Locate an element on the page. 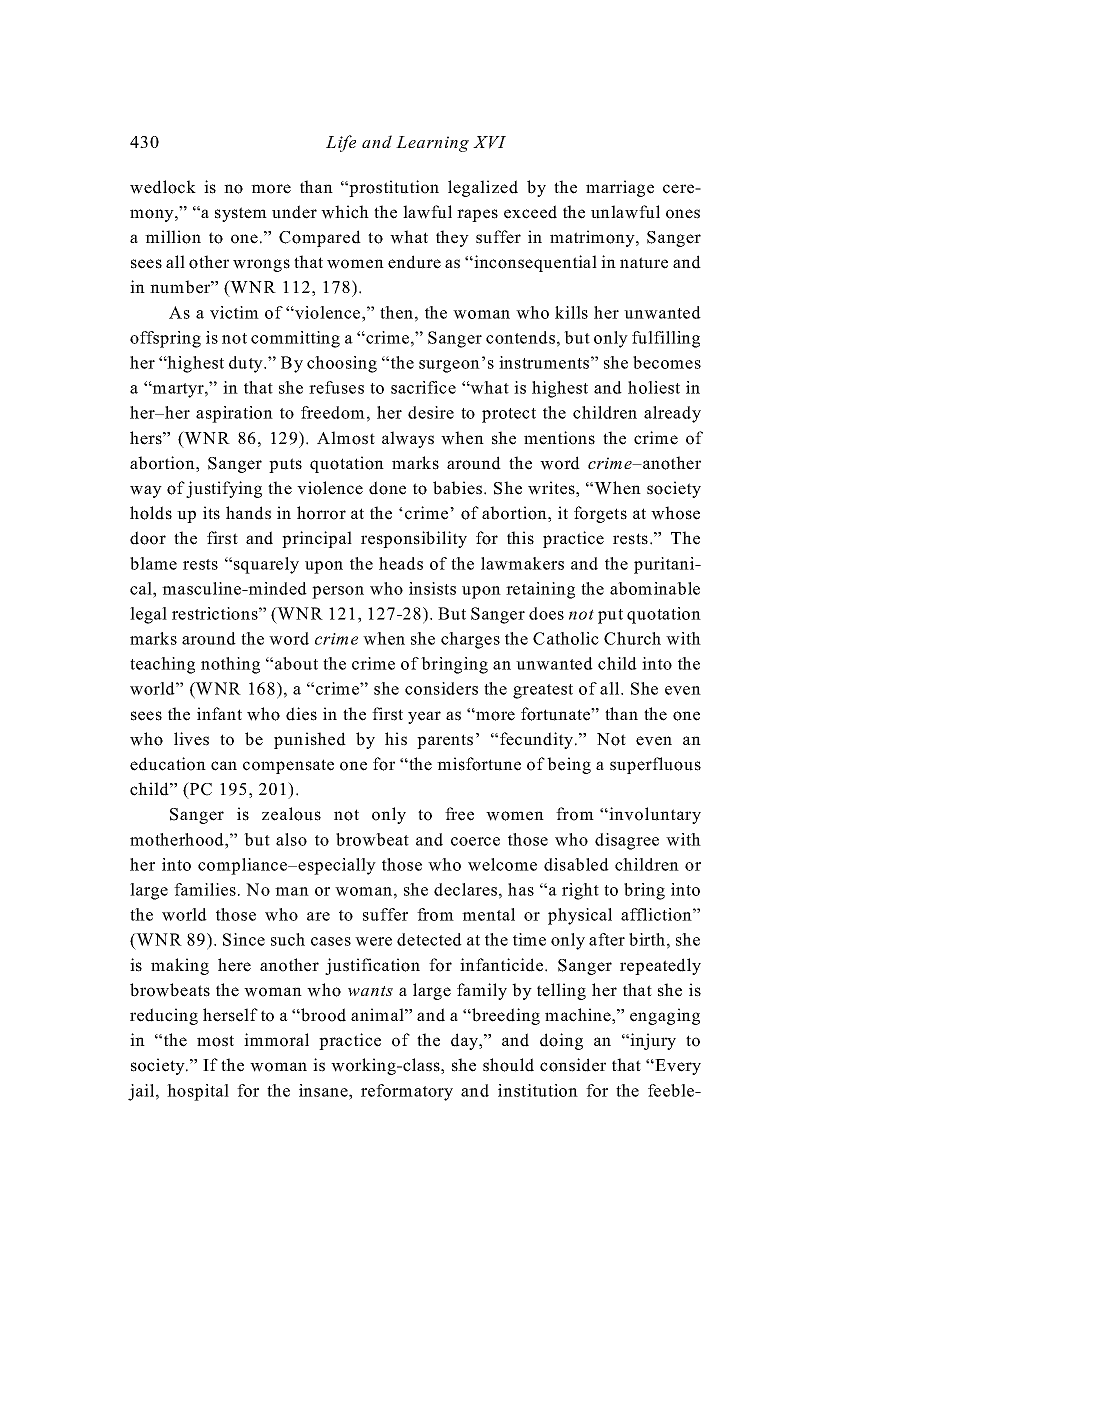  always is located at coordinates (408, 439).
